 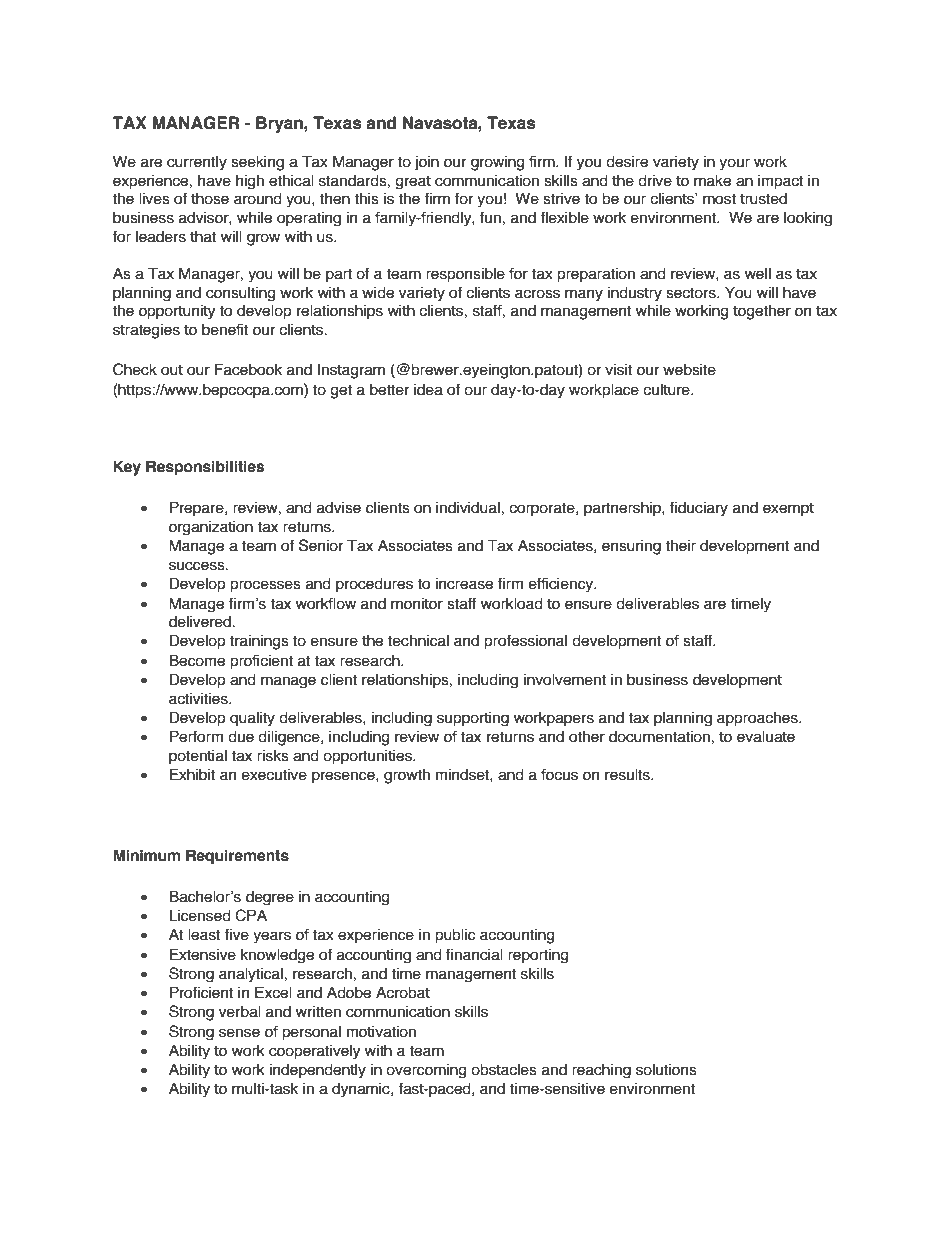 I want to click on delivered, so click(x=200, y=621).
